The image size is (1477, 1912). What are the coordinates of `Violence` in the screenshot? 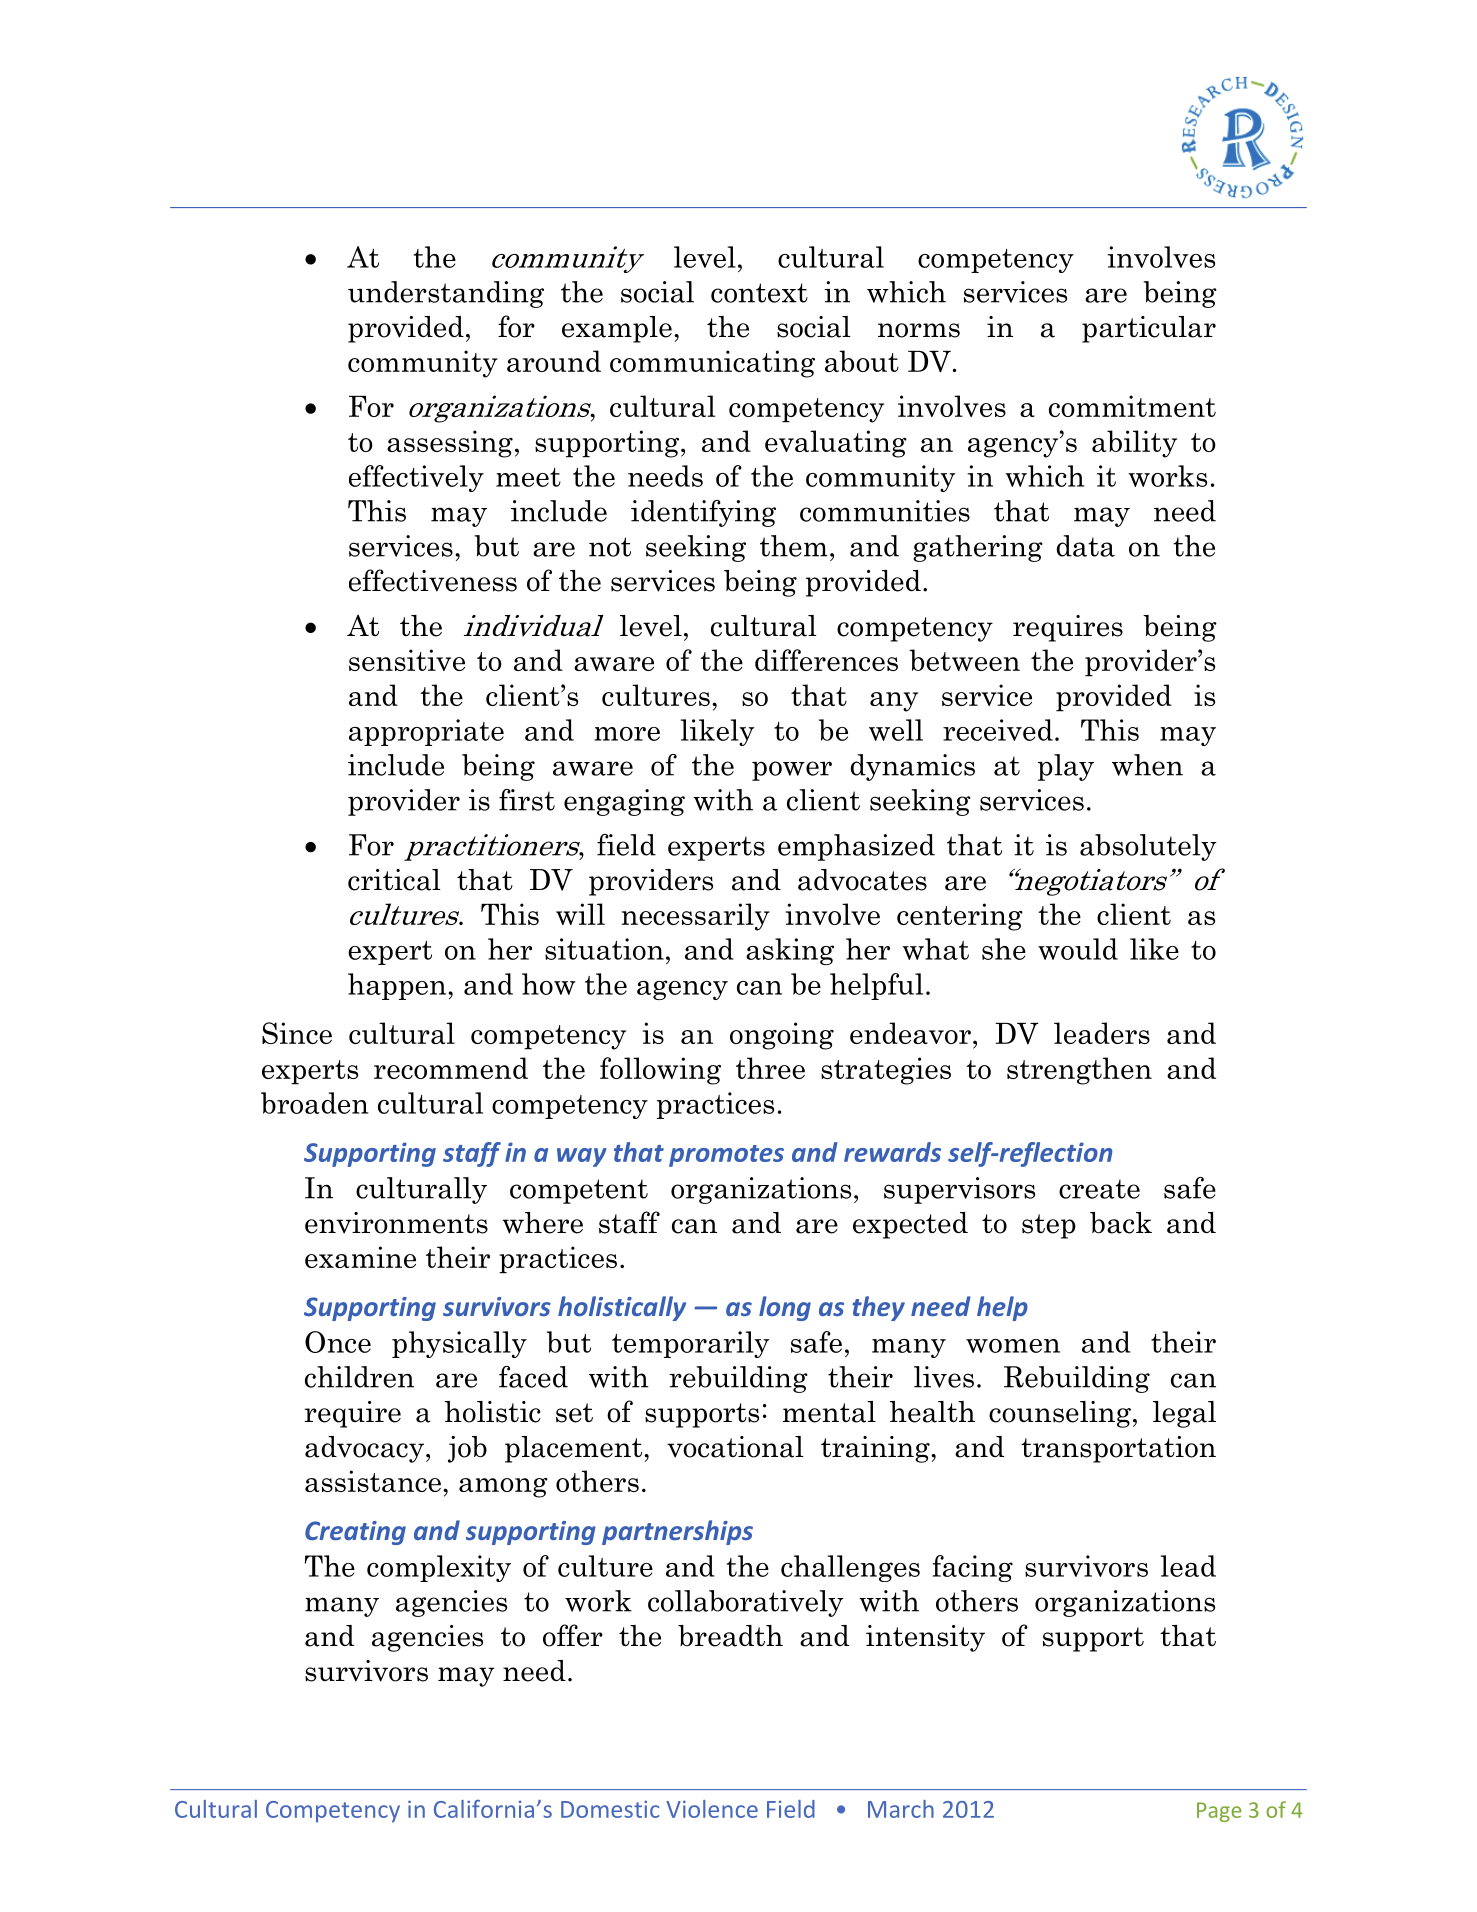 It's located at (712, 1809).
